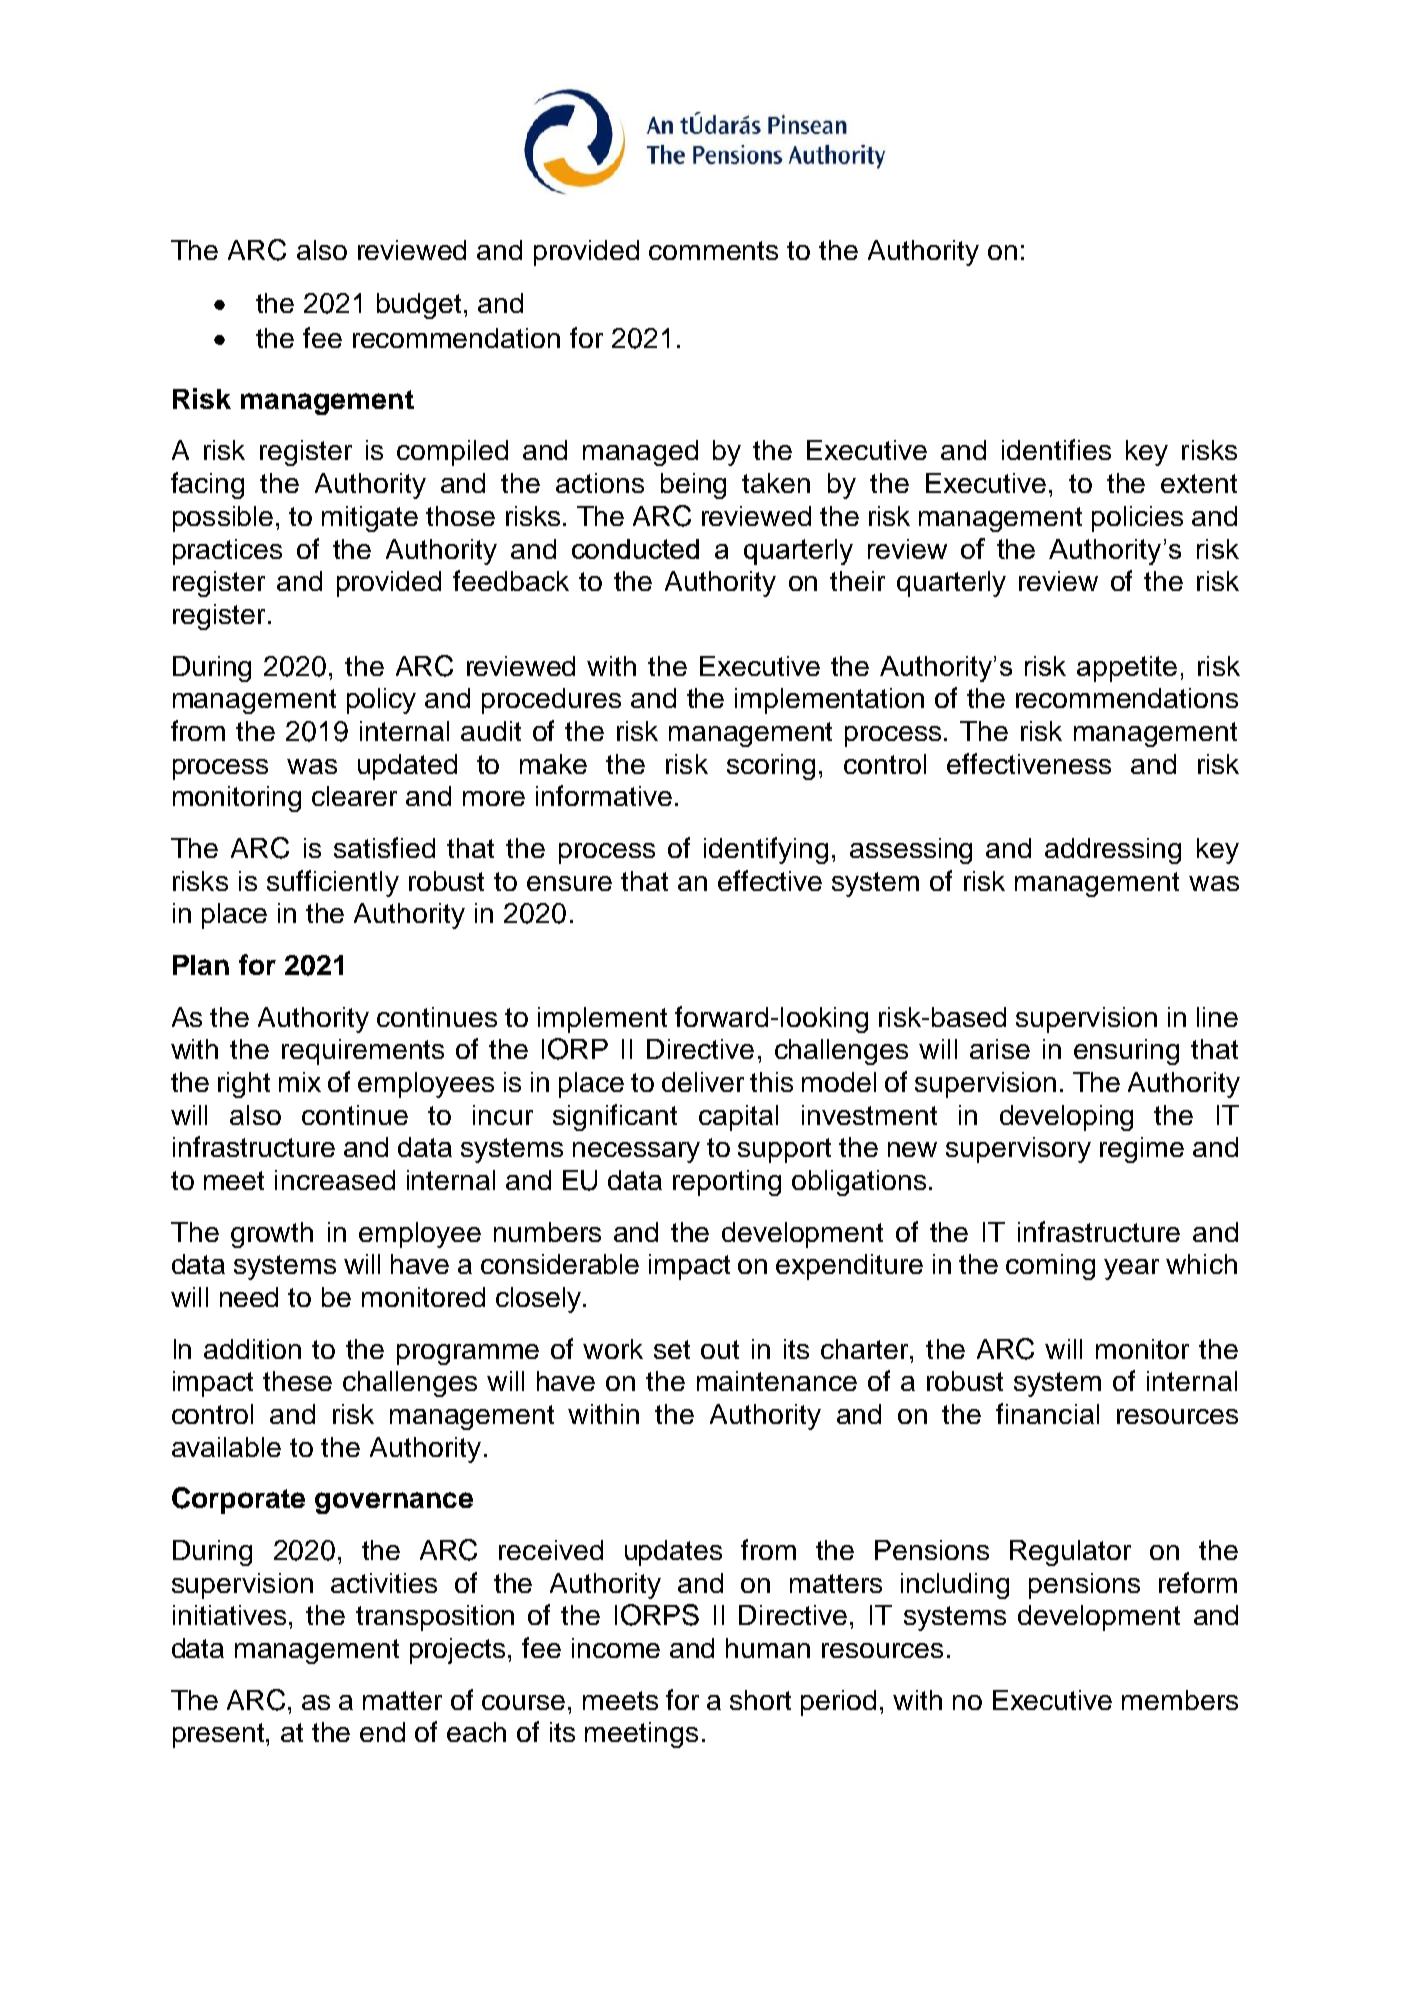 Image resolution: width=1410 pixels, height=1994 pixels. Describe the element at coordinates (419, 306) in the screenshot. I see `budget` at that location.
